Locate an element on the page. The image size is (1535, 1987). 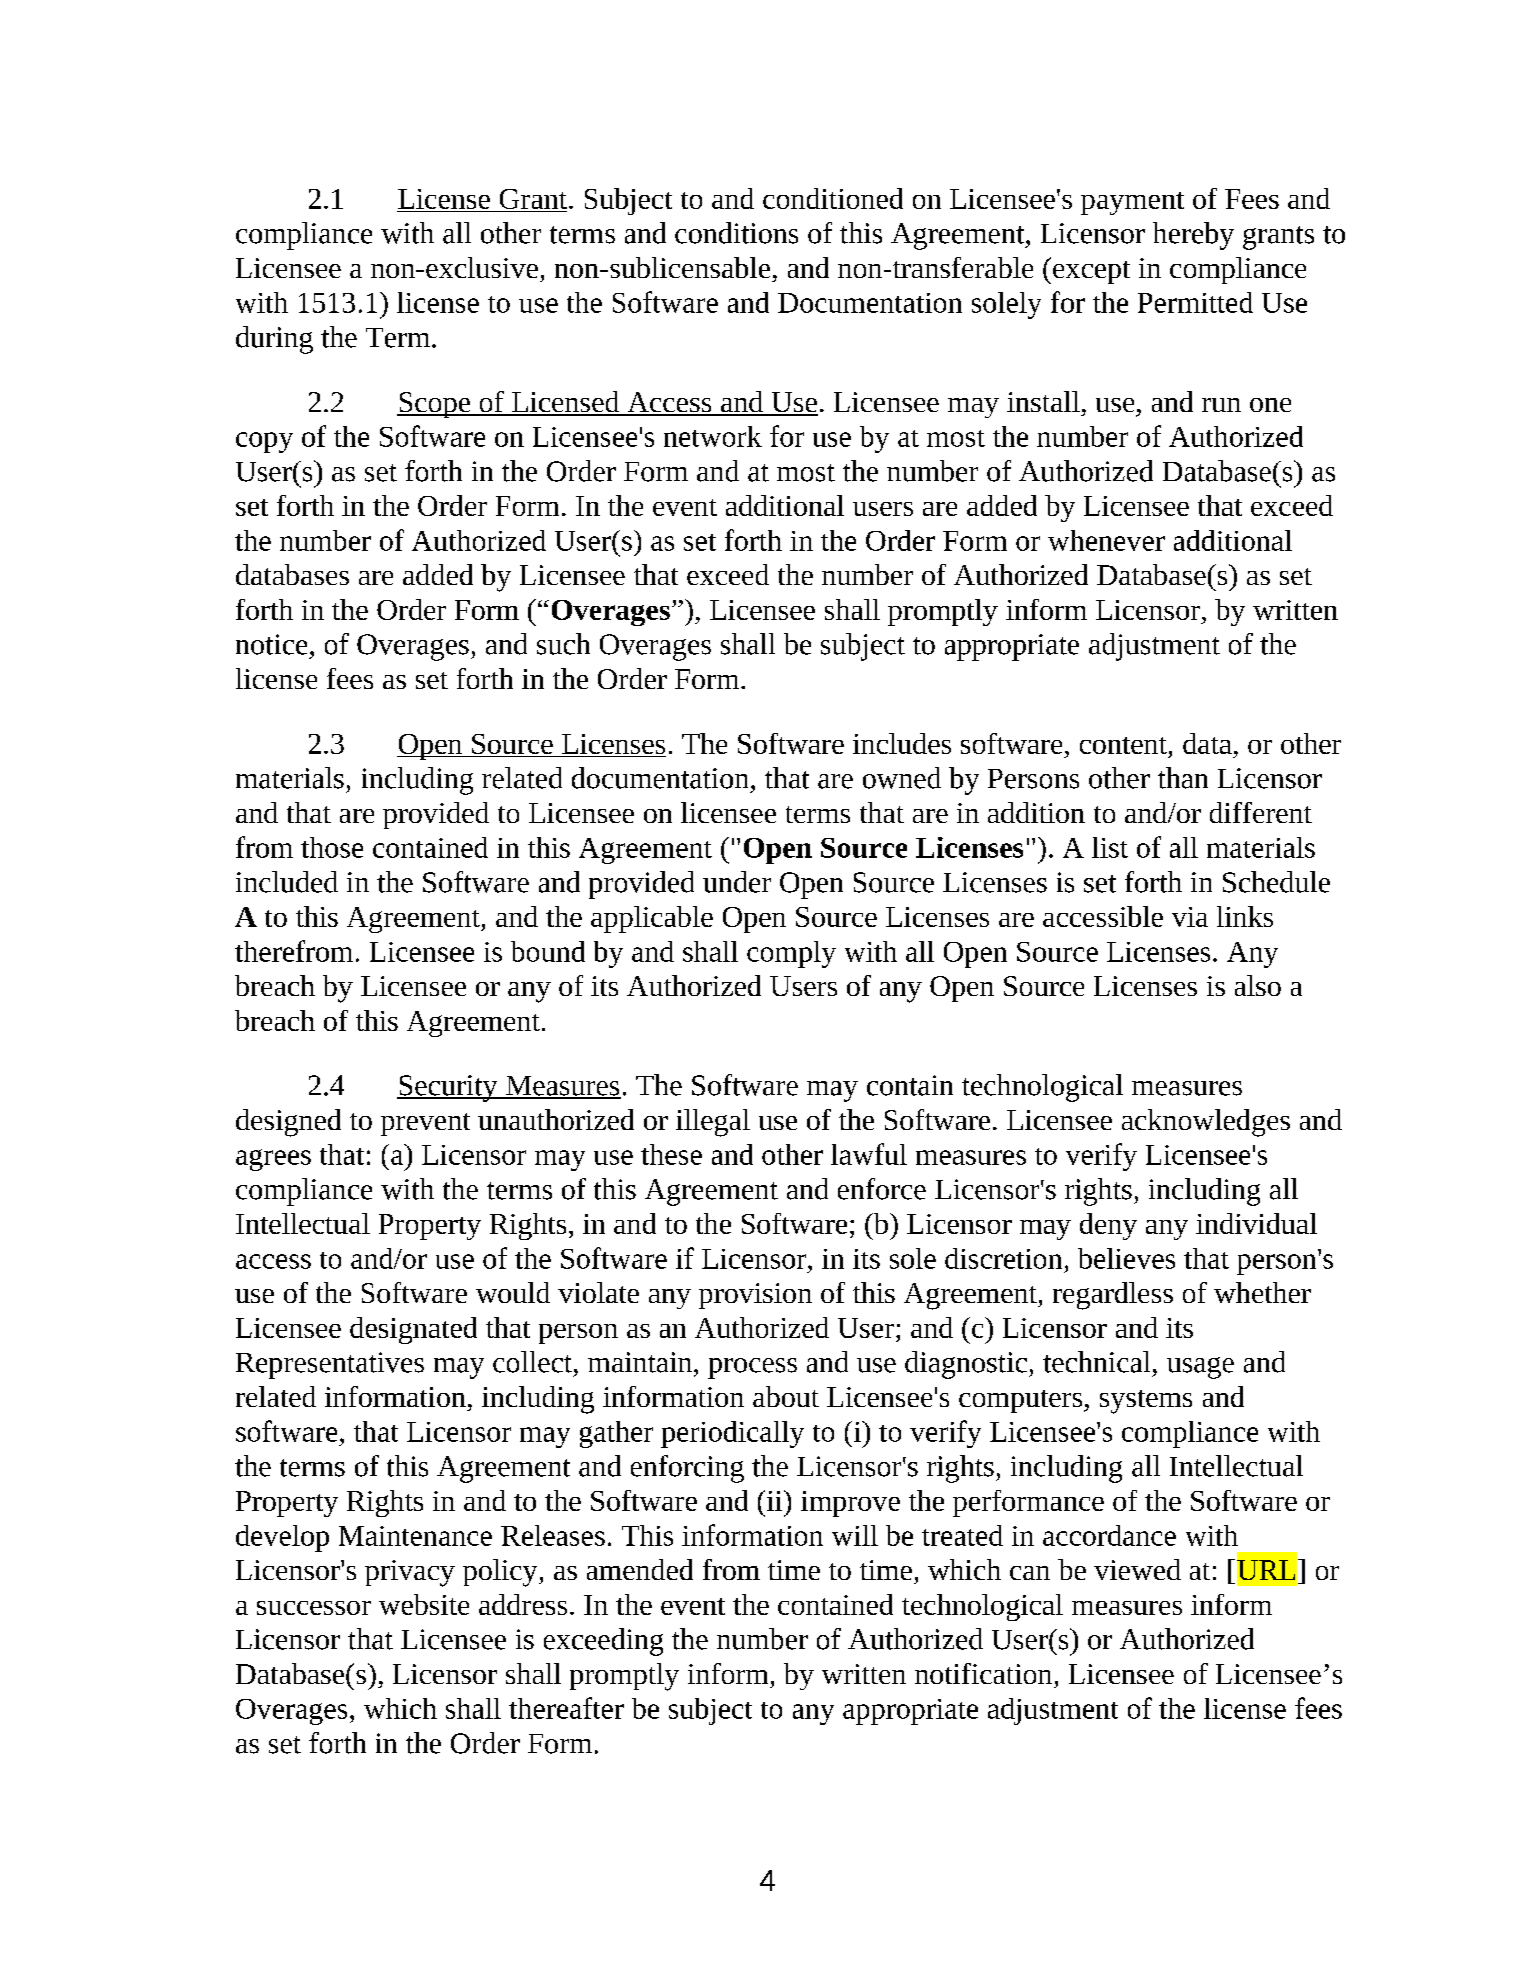
during is located at coordinates (274, 340).
